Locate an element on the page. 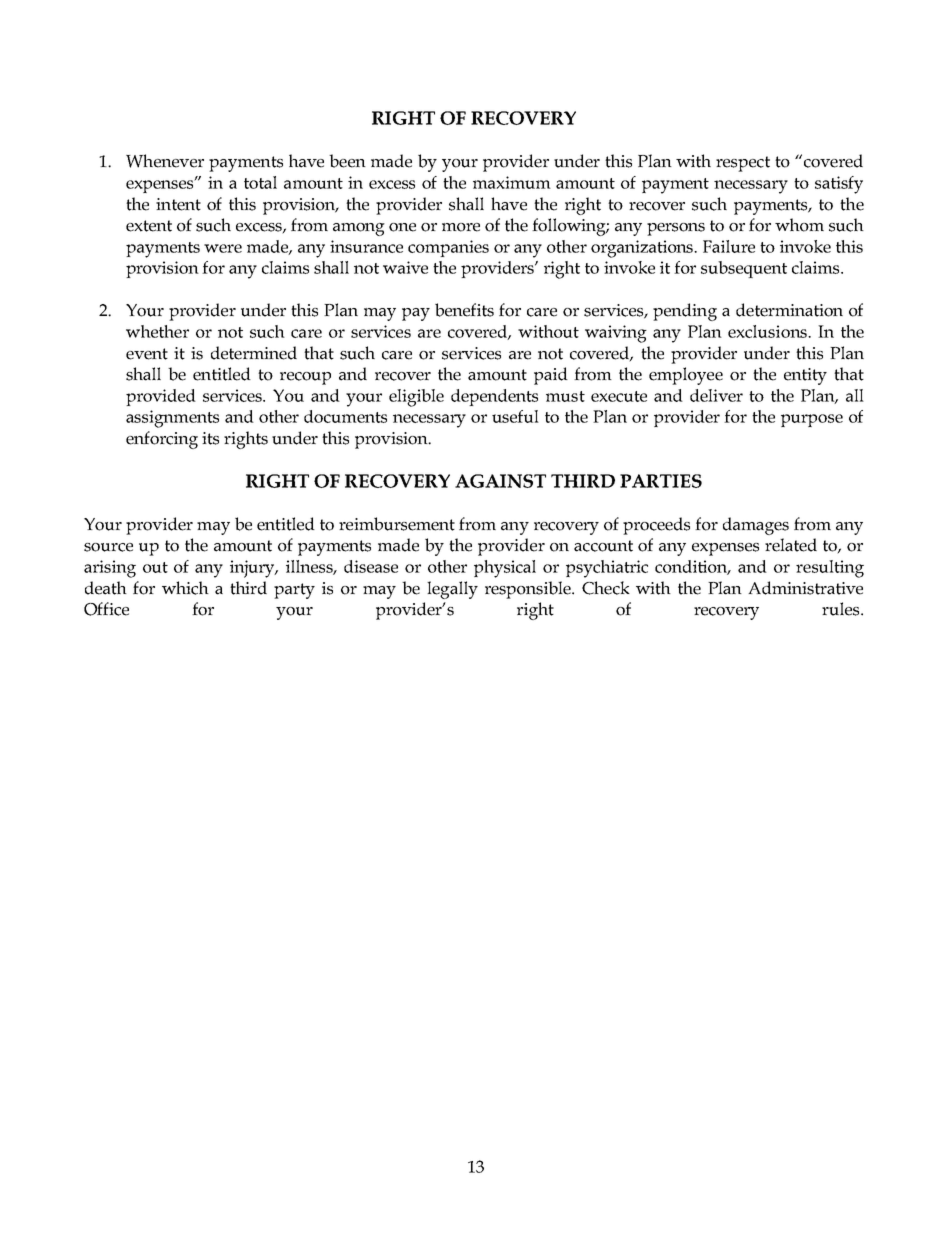  deliver is located at coordinates (716, 395).
